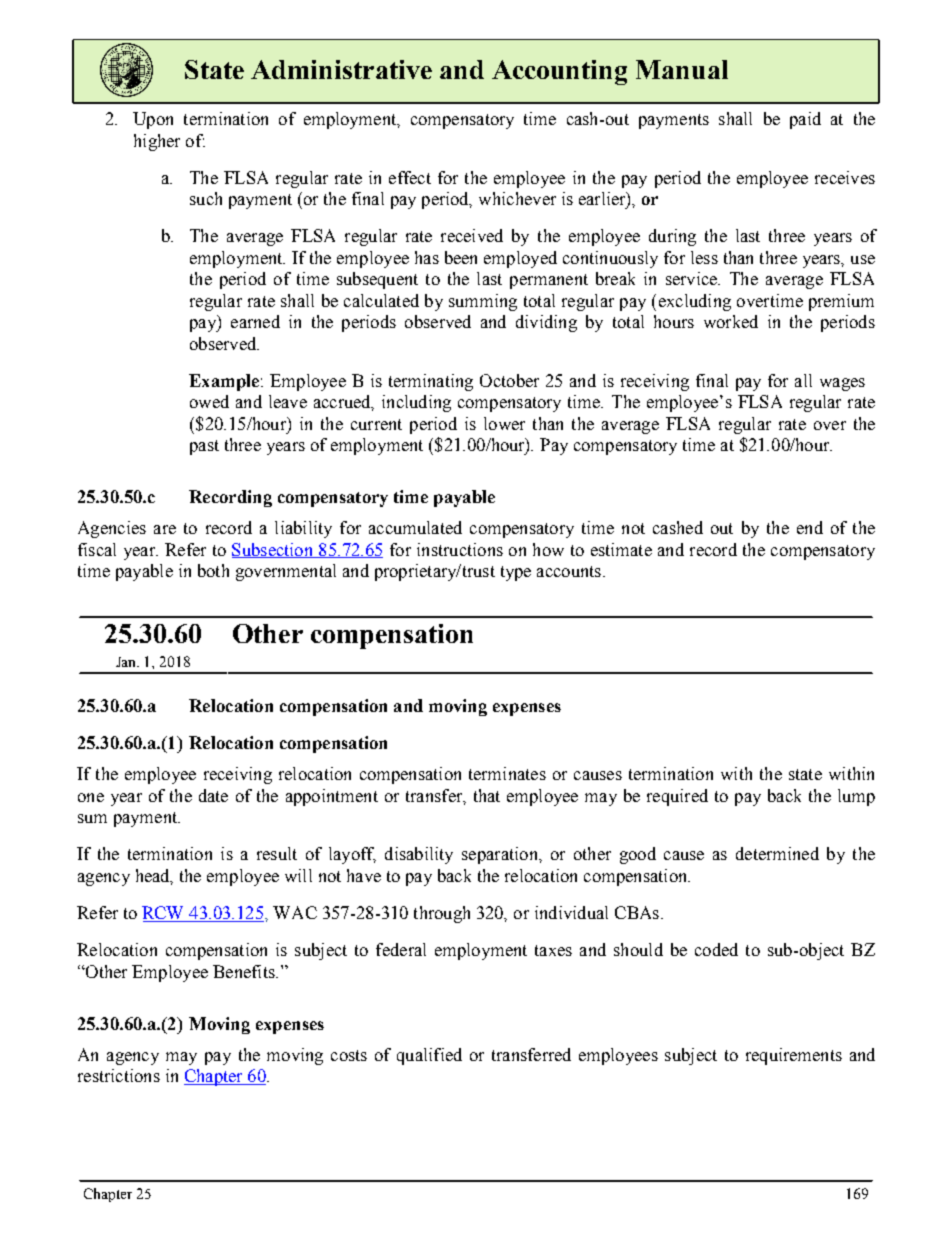 The height and width of the screenshot is (1233, 952). Describe the element at coordinates (810, 527) in the screenshot. I see `end` at that location.
